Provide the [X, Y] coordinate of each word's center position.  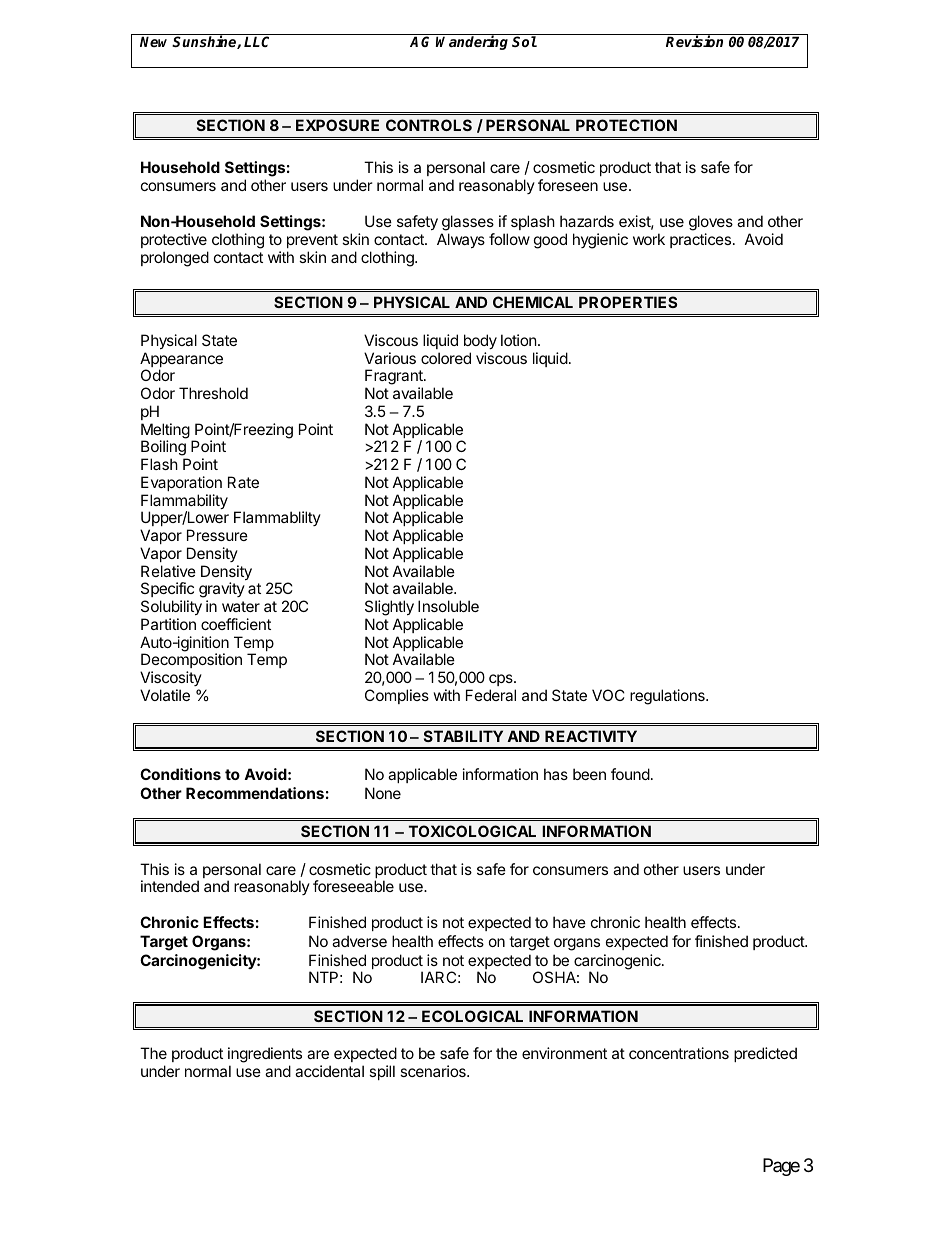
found [630, 774]
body [480, 341]
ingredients [265, 1056]
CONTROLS [429, 125]
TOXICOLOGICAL [472, 831]
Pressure [217, 535]
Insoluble [448, 606]
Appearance [181, 361]
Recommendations [255, 793]
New [156, 41]
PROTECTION [626, 125]
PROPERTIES [628, 302]
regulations [668, 697]
